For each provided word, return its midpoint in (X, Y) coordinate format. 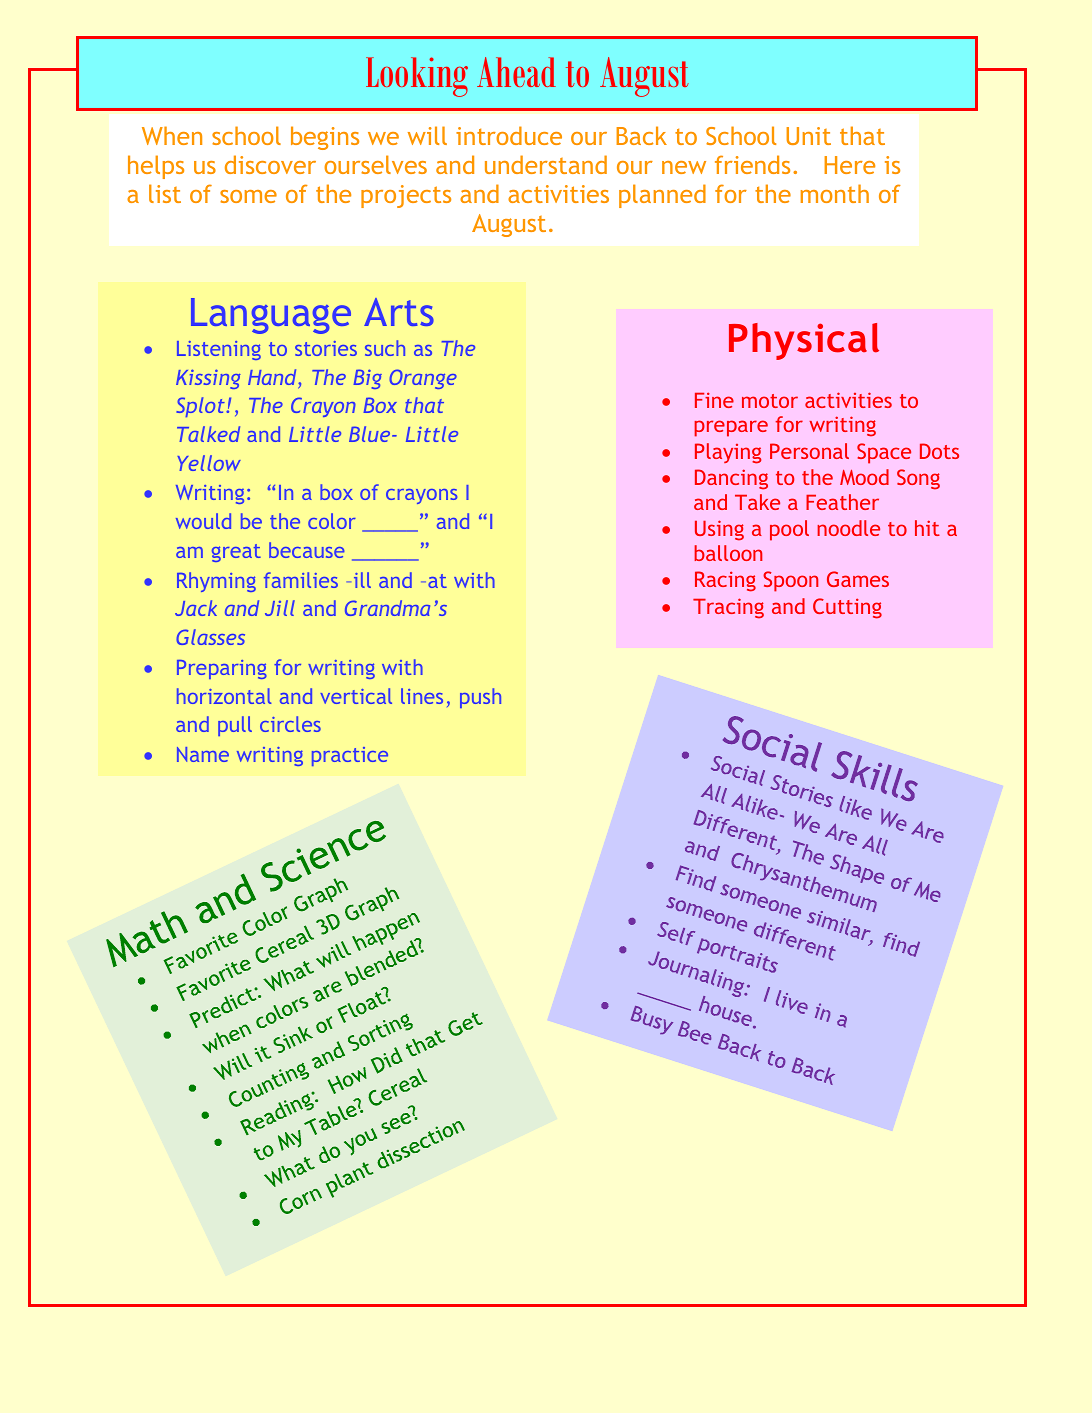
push (480, 698)
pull (235, 726)
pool (789, 530)
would (203, 521)
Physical (804, 341)
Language (271, 316)
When (172, 135)
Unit (808, 136)
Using (719, 530)
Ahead (516, 72)
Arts (399, 312)
